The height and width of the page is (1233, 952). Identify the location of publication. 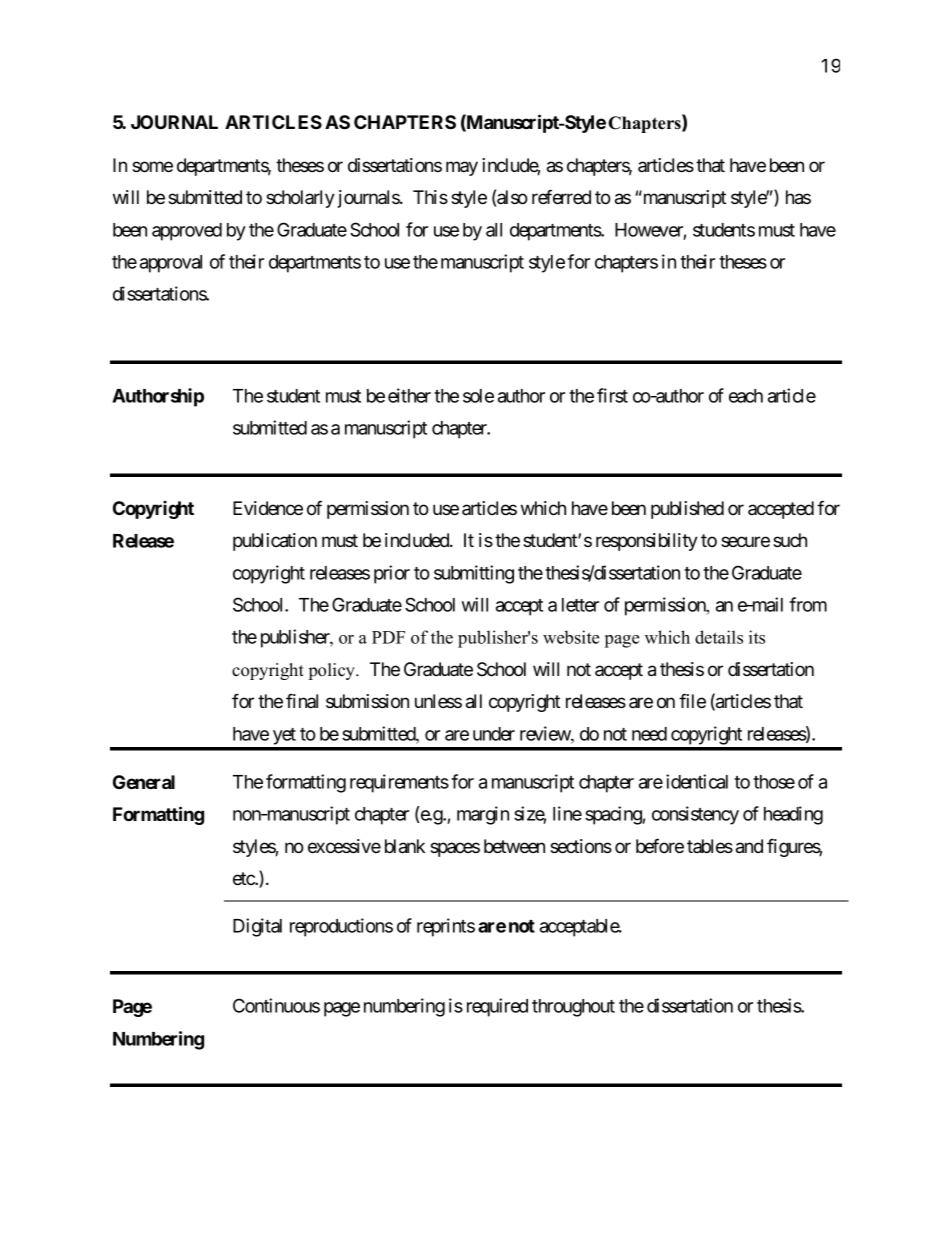
(275, 542).
